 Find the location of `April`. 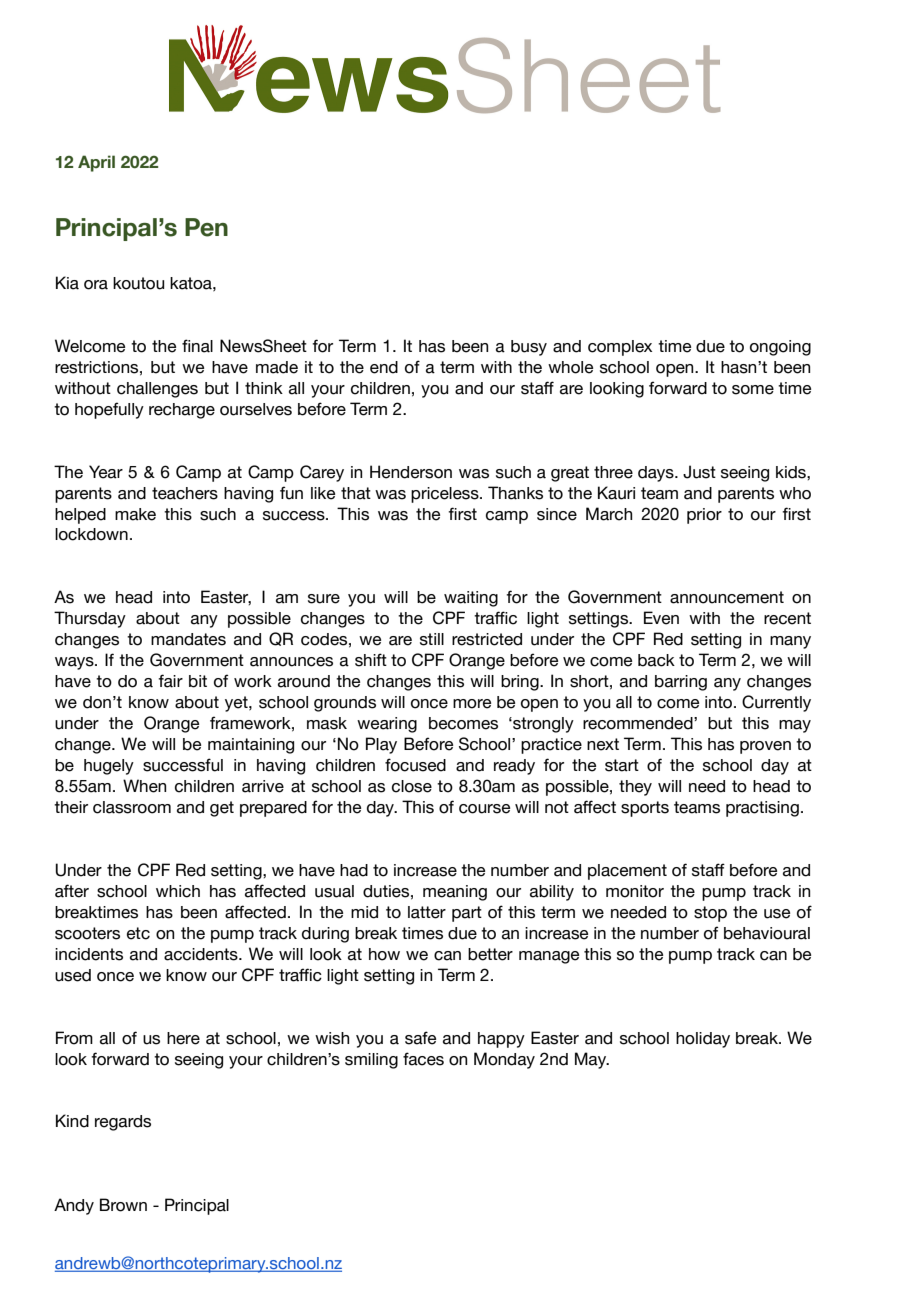

April is located at coordinates (96, 163).
